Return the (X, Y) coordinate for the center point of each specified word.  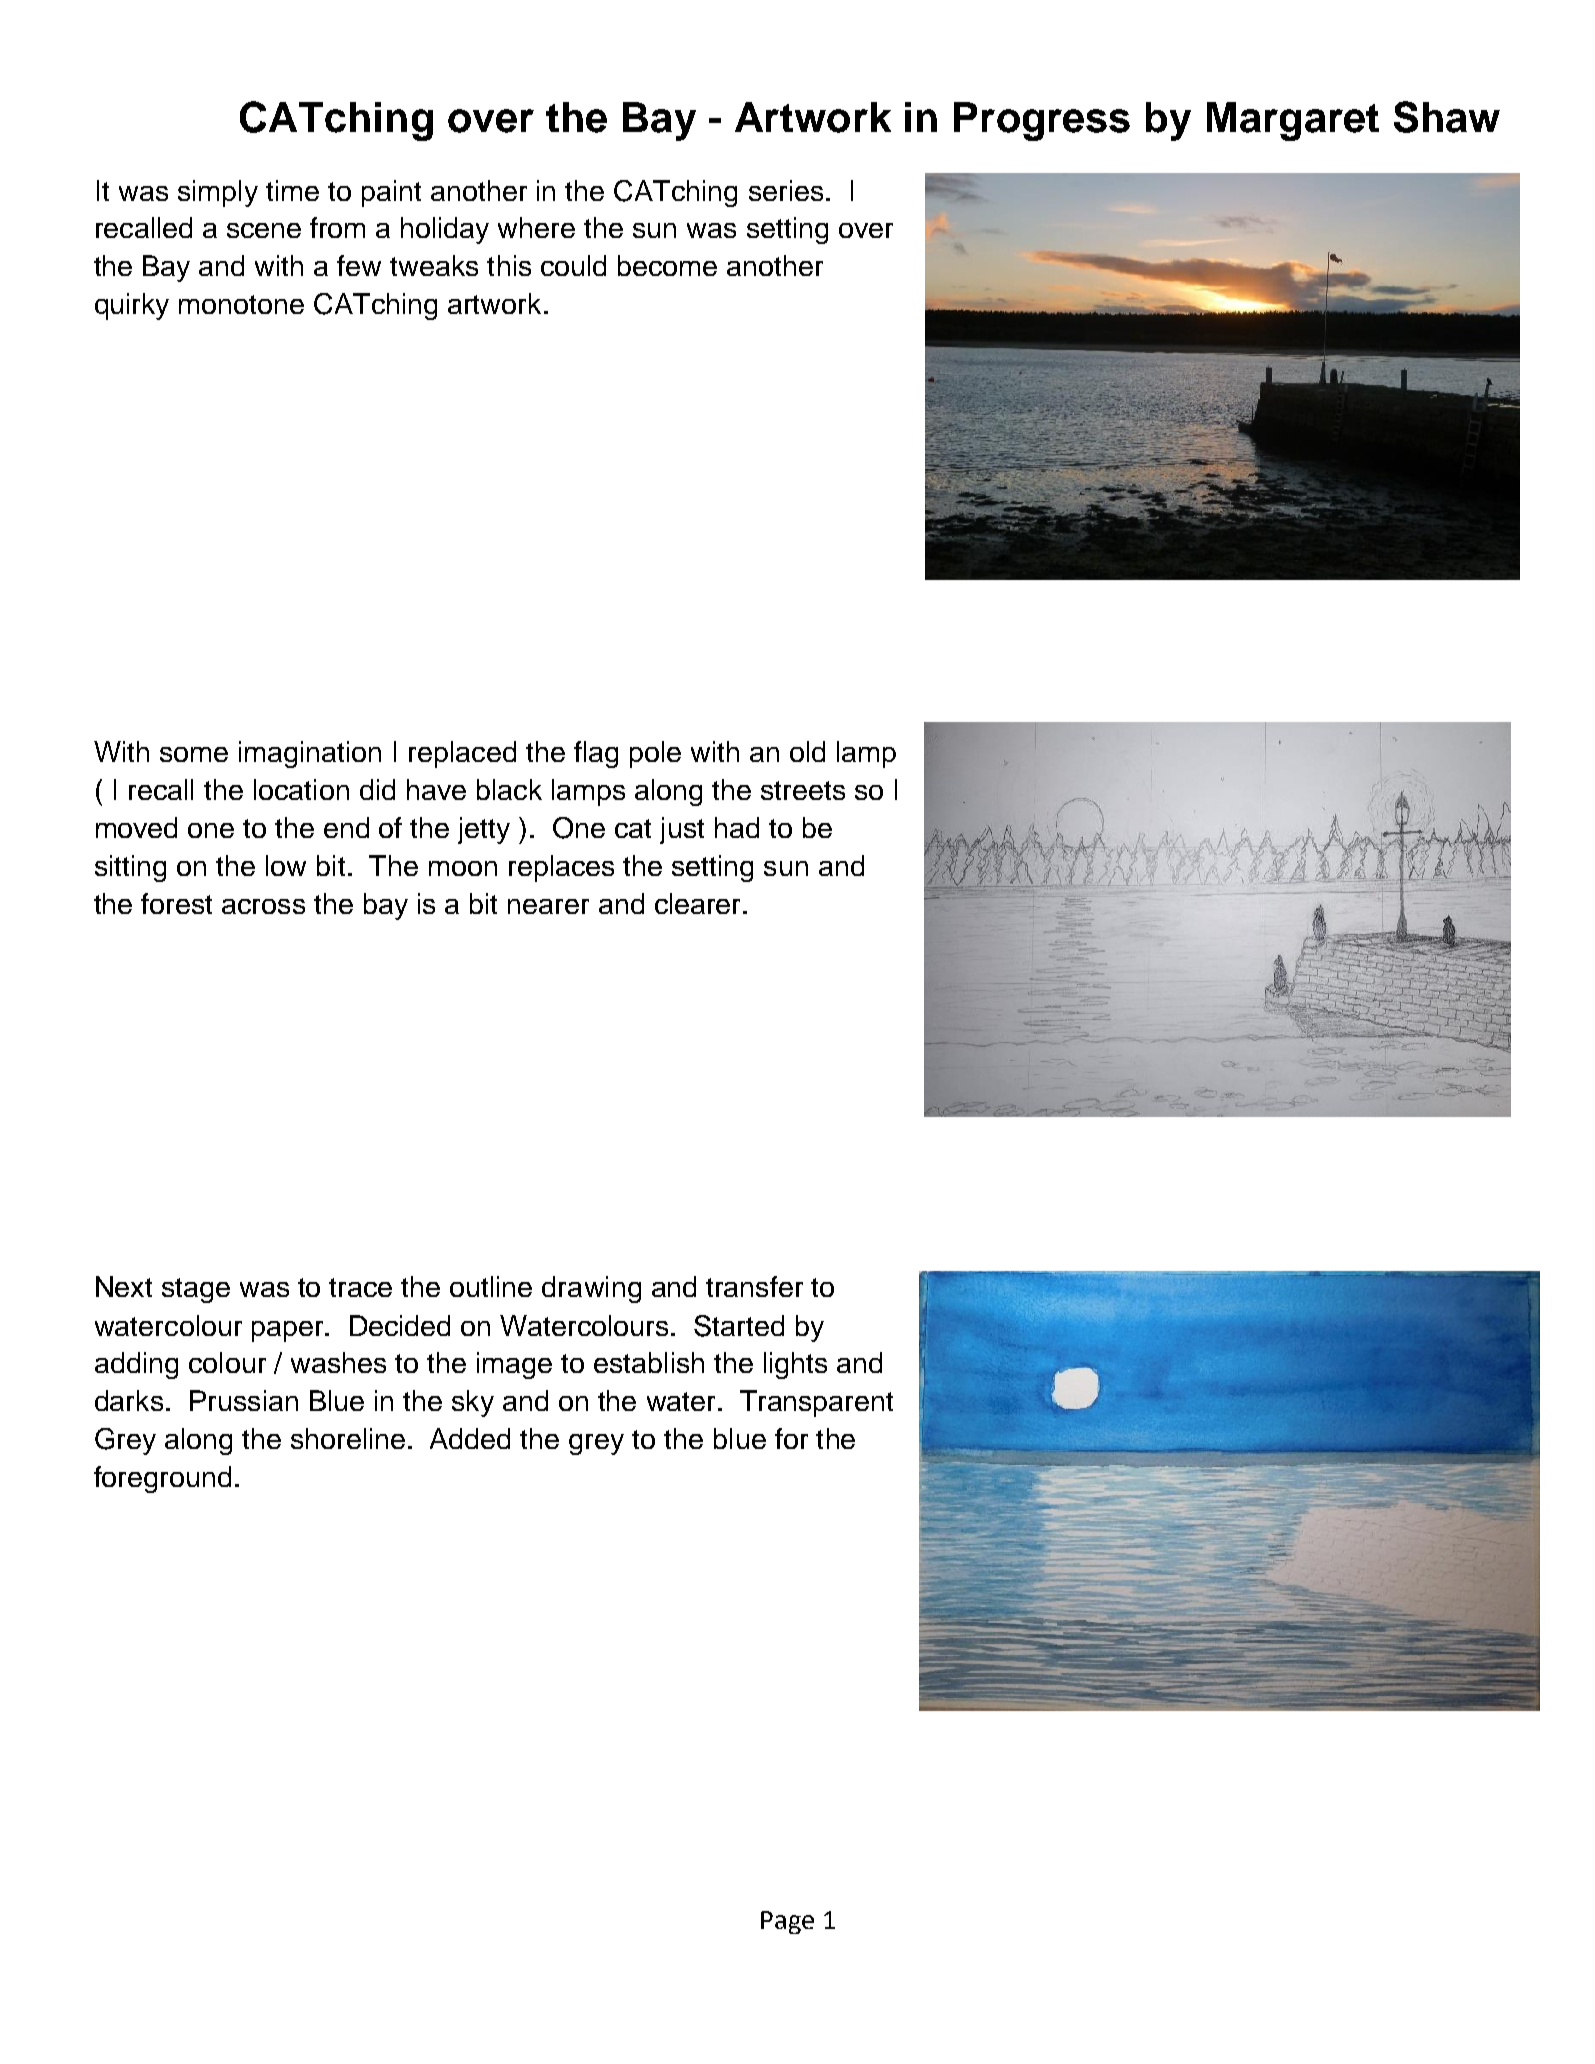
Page (787, 1922)
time (292, 190)
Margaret (1293, 121)
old (807, 751)
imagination (310, 754)
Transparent (816, 1403)
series (786, 190)
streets (803, 790)
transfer (754, 1286)
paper (289, 1331)
